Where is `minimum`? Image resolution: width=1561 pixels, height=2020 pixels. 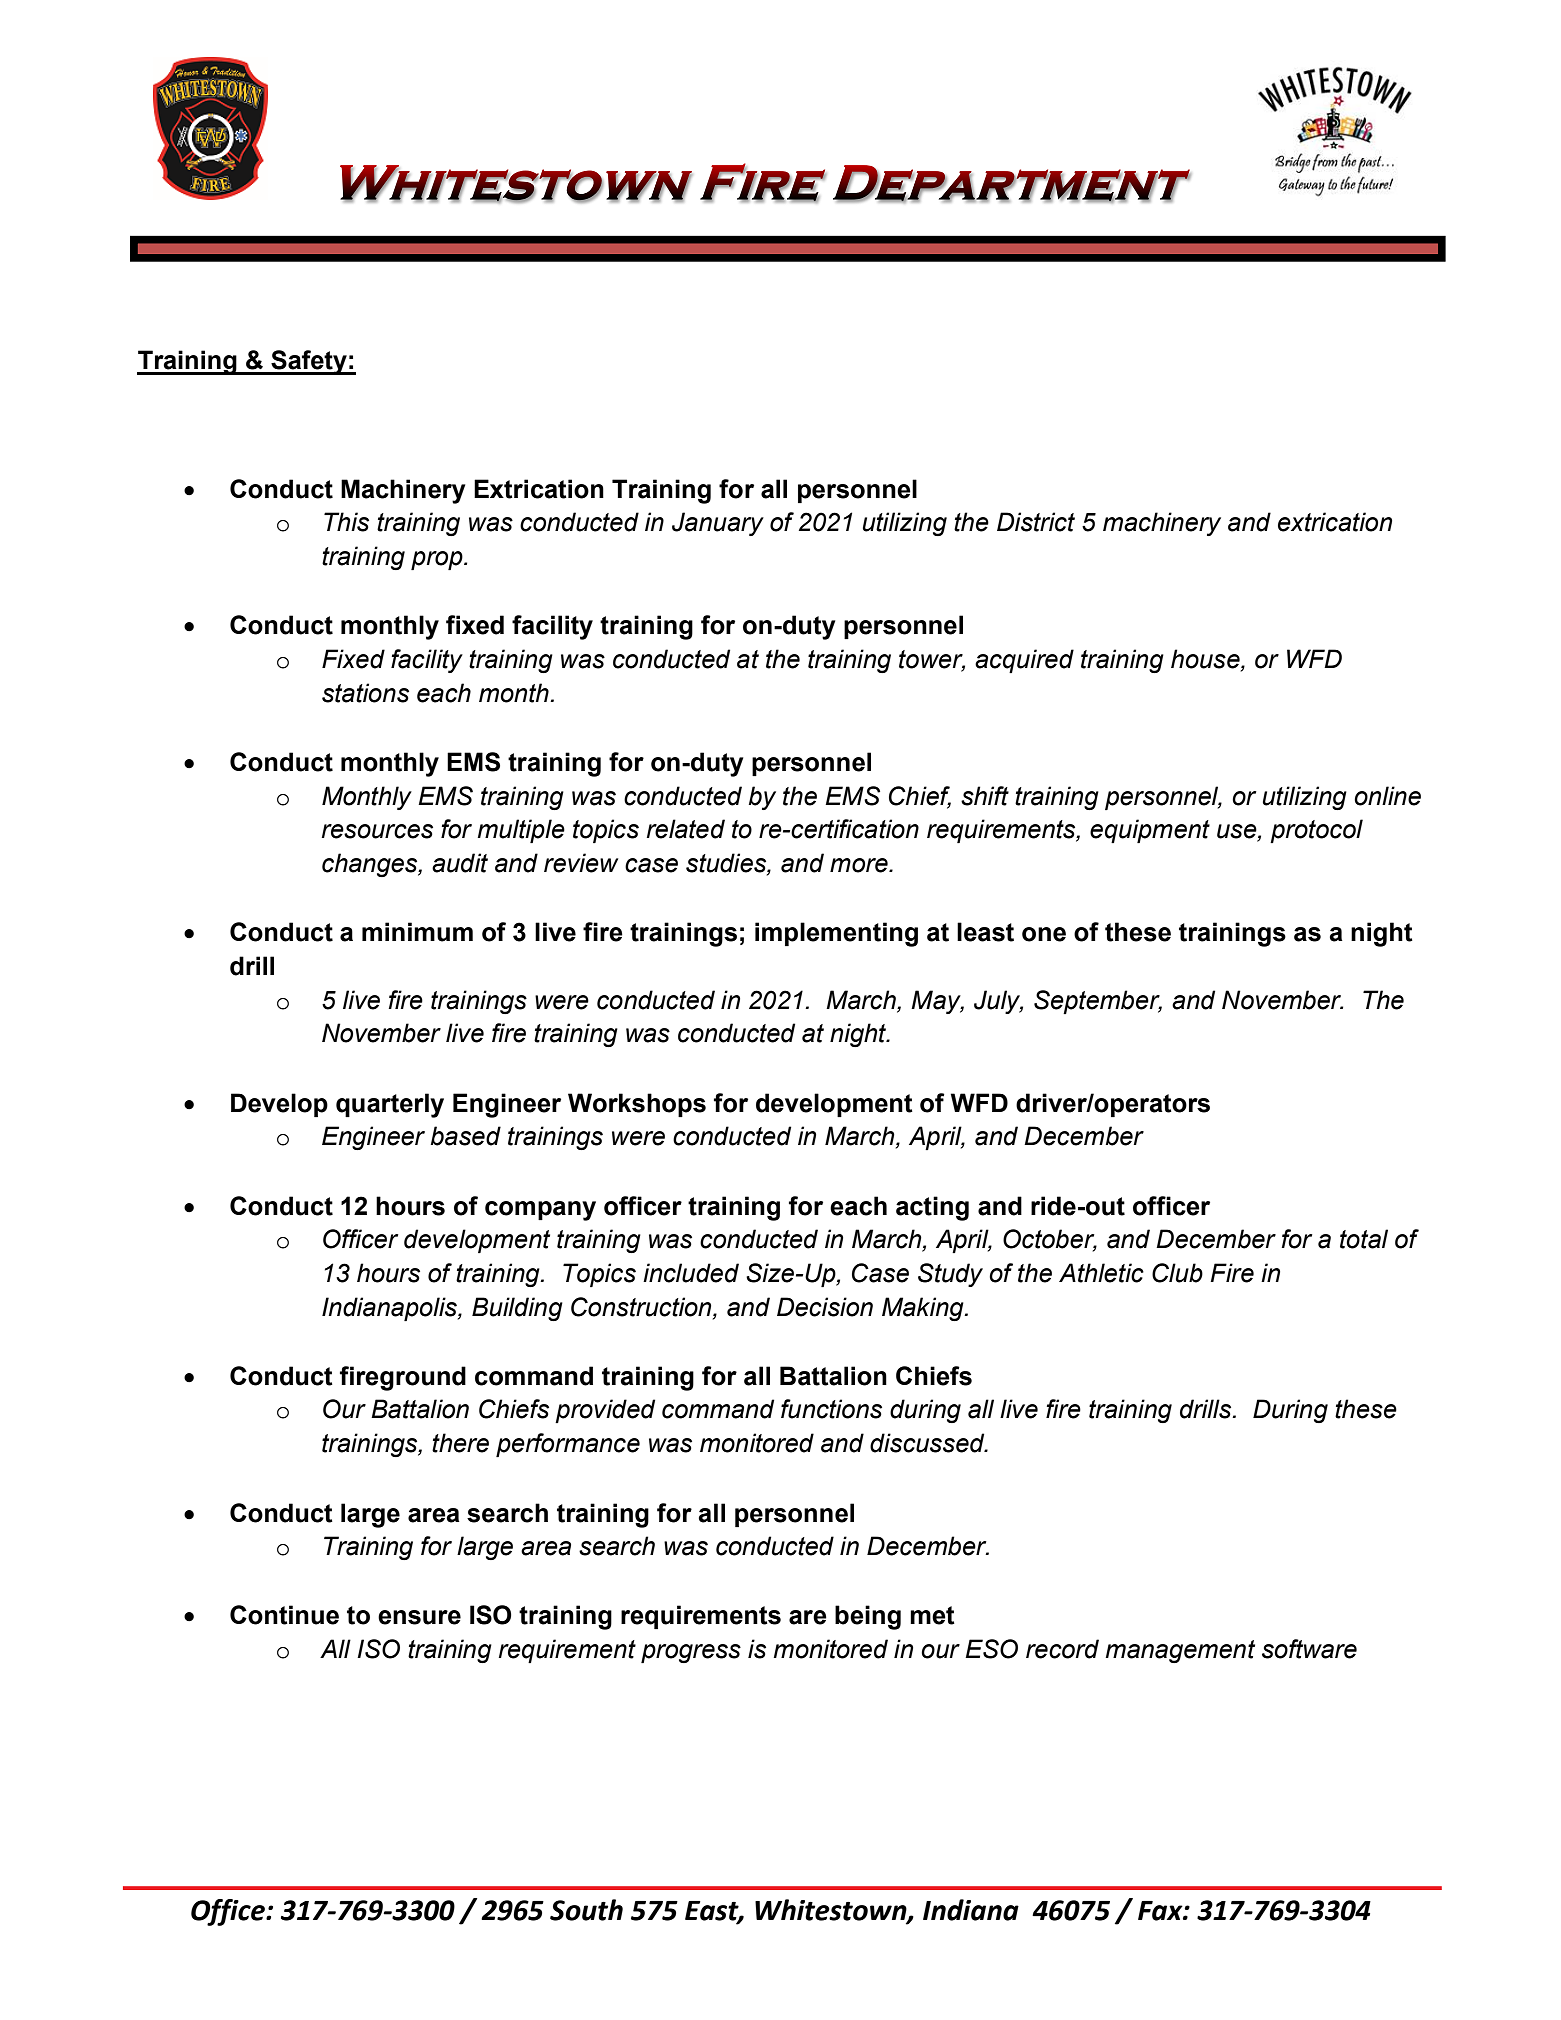
minimum is located at coordinates (417, 932).
